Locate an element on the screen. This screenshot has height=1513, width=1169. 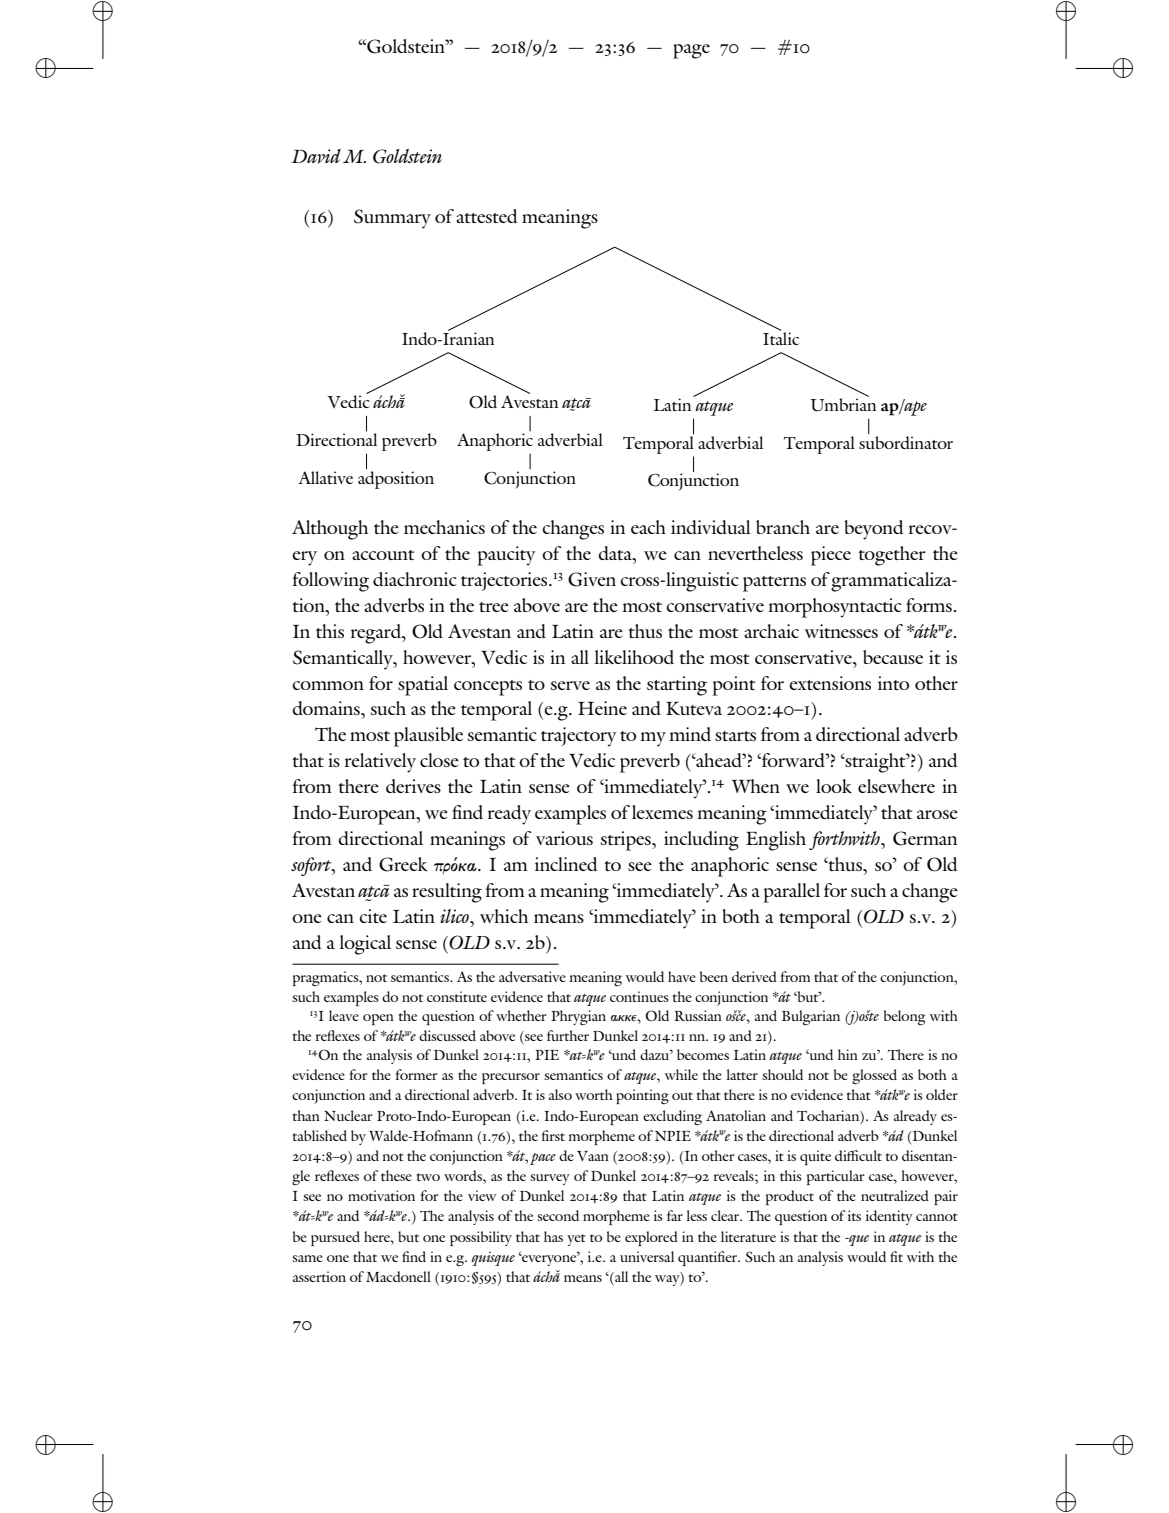
open is located at coordinates (378, 1019).
